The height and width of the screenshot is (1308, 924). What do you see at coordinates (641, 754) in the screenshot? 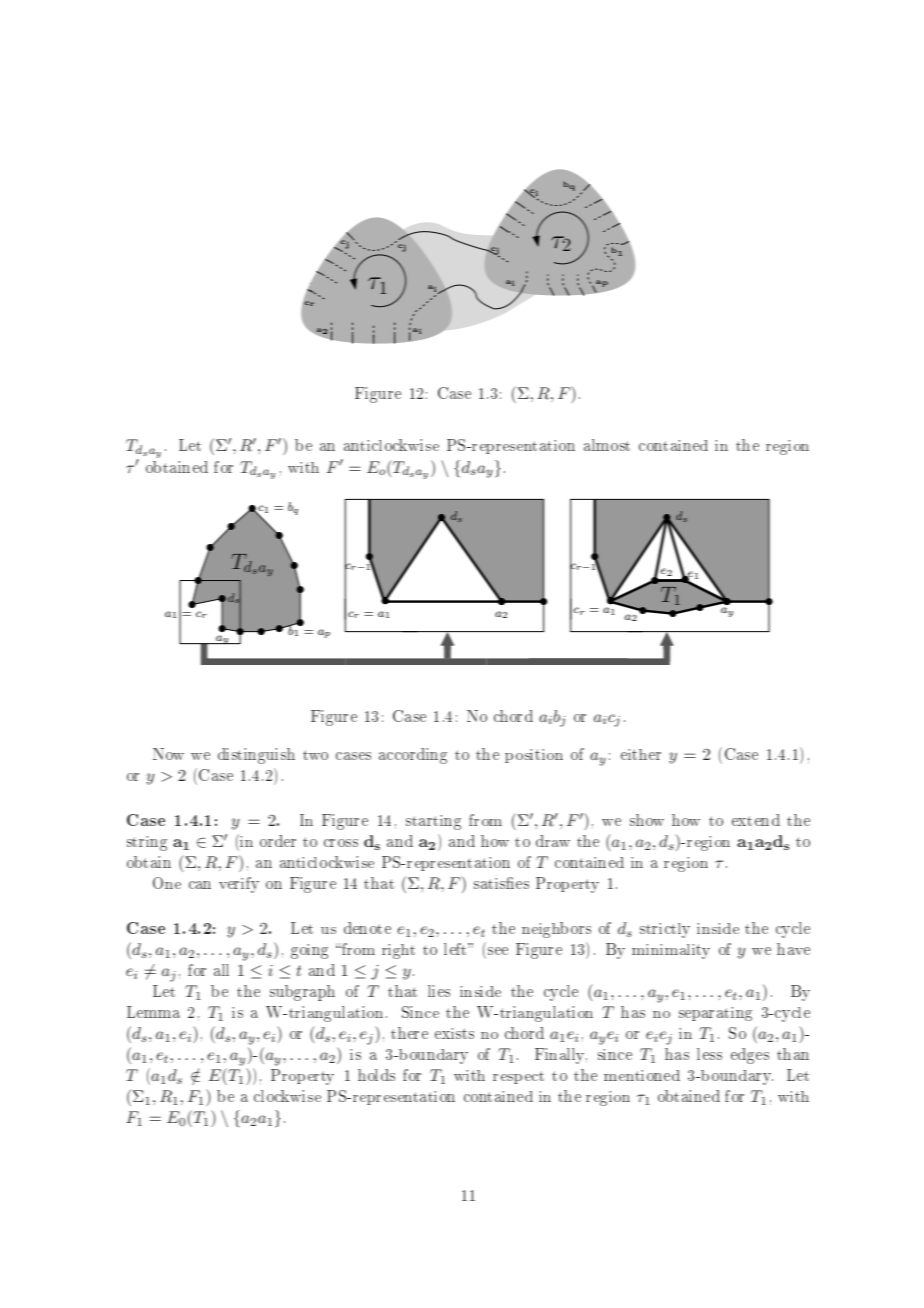
I see `either` at bounding box center [641, 754].
